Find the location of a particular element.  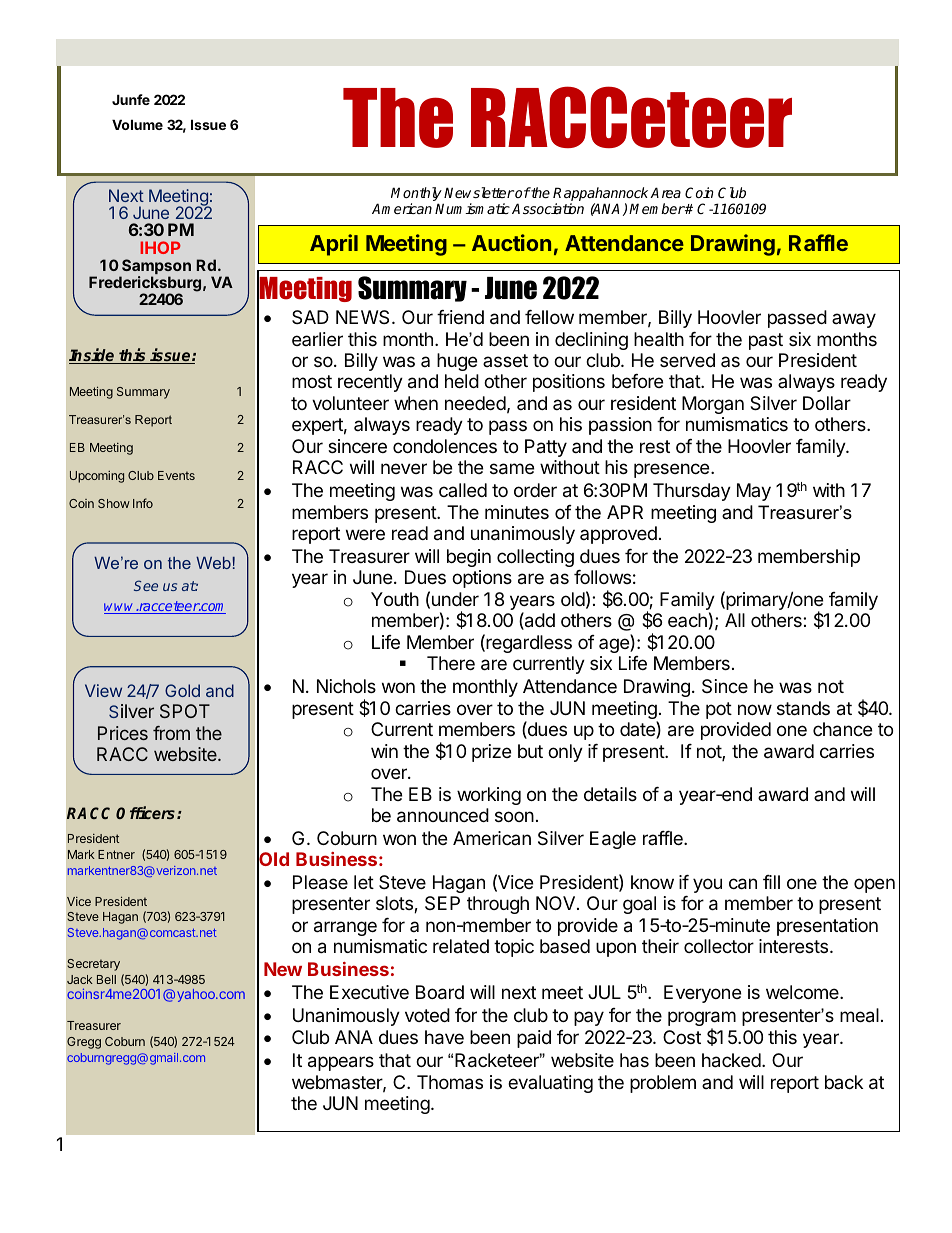

from is located at coordinates (171, 733).
